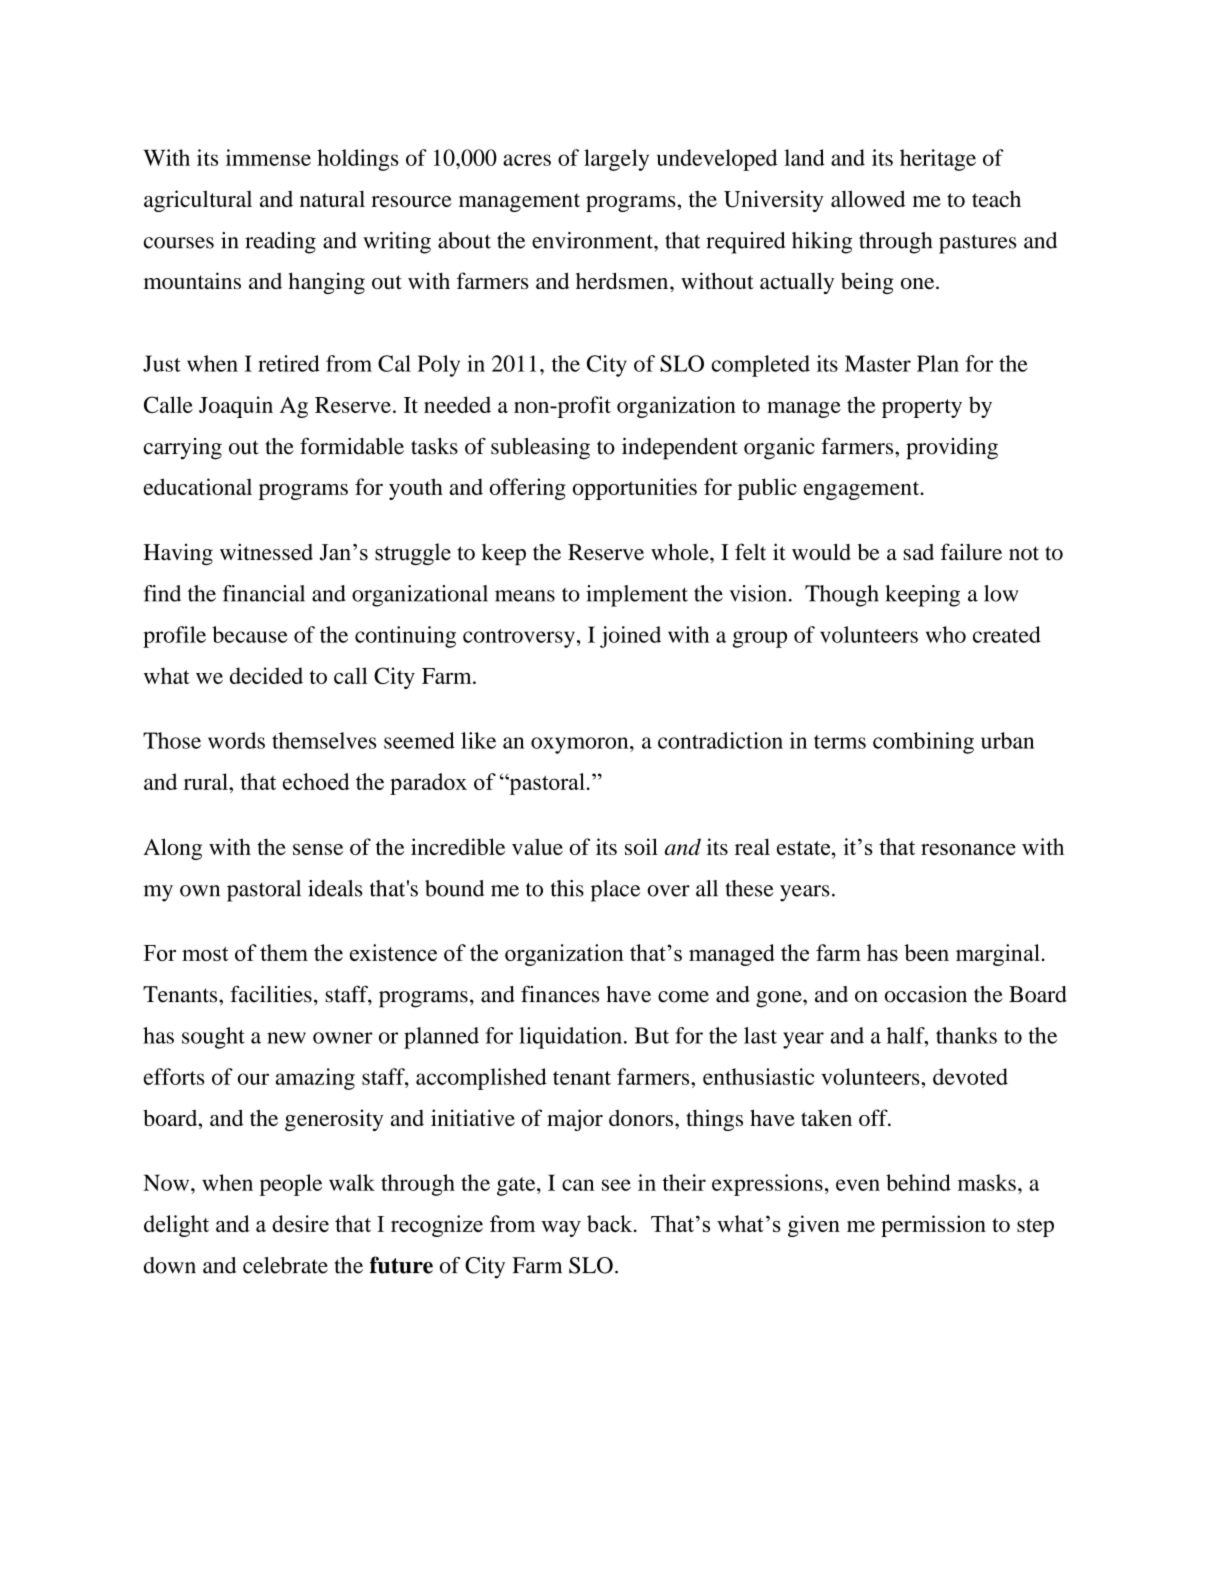 The height and width of the screenshot is (1575, 1217). What do you see at coordinates (616, 160) in the screenshot?
I see `largely` at bounding box center [616, 160].
